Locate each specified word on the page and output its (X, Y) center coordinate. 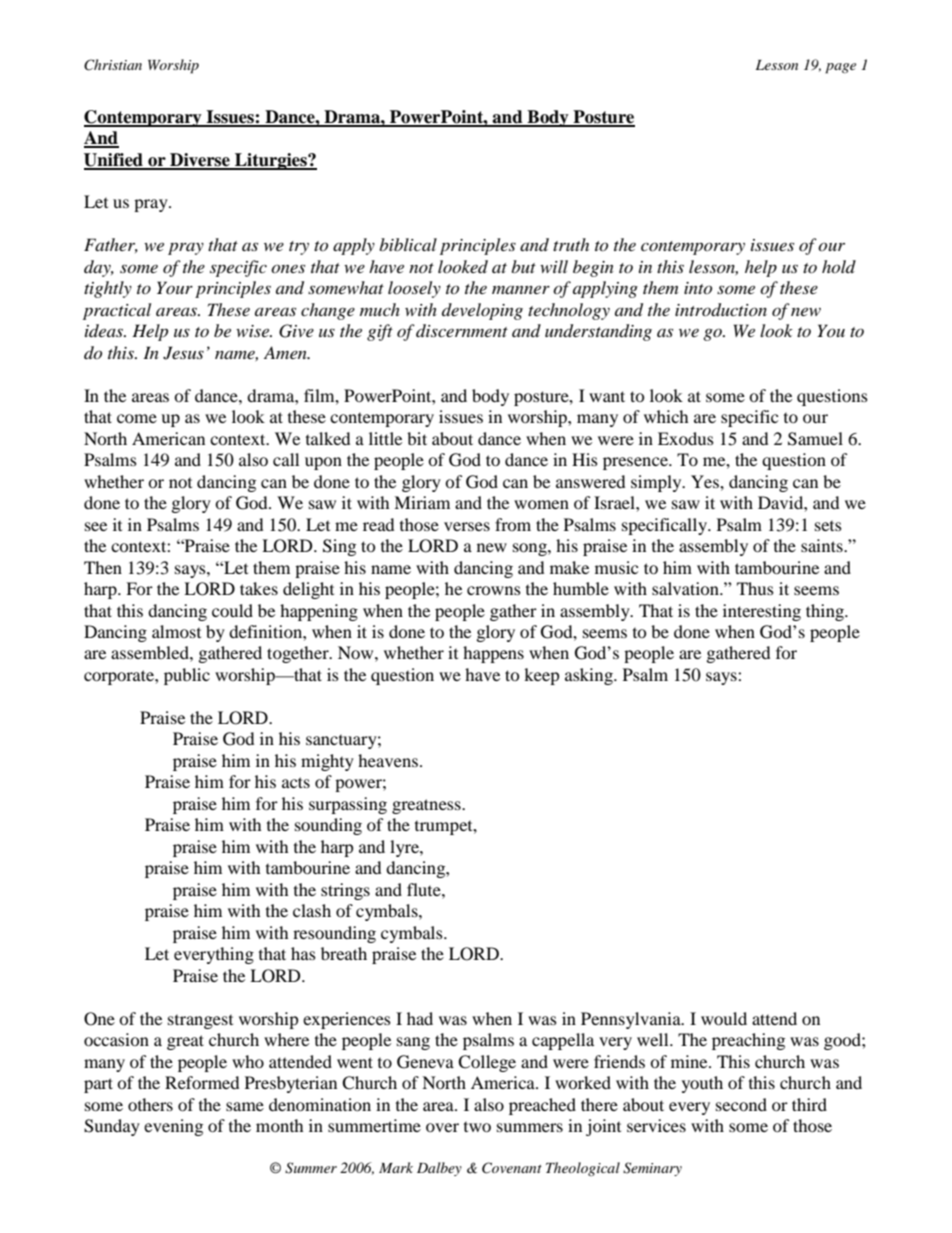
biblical (408, 244)
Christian (113, 65)
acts (296, 782)
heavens (388, 760)
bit (417, 438)
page (840, 68)
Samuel (815, 439)
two (477, 1126)
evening (173, 1127)
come (137, 418)
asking (590, 676)
